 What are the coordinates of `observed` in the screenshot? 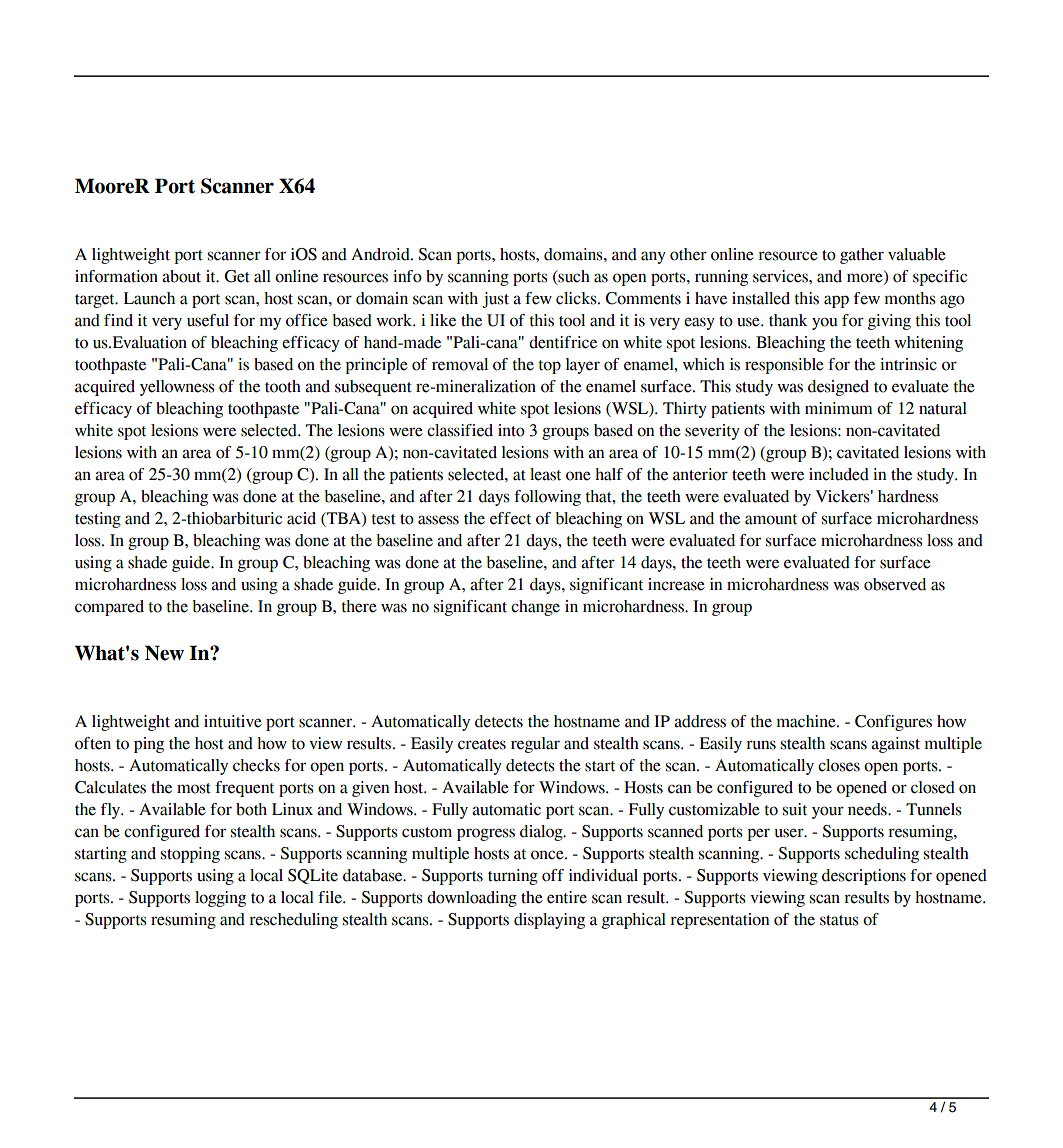 It's located at (895, 584).
